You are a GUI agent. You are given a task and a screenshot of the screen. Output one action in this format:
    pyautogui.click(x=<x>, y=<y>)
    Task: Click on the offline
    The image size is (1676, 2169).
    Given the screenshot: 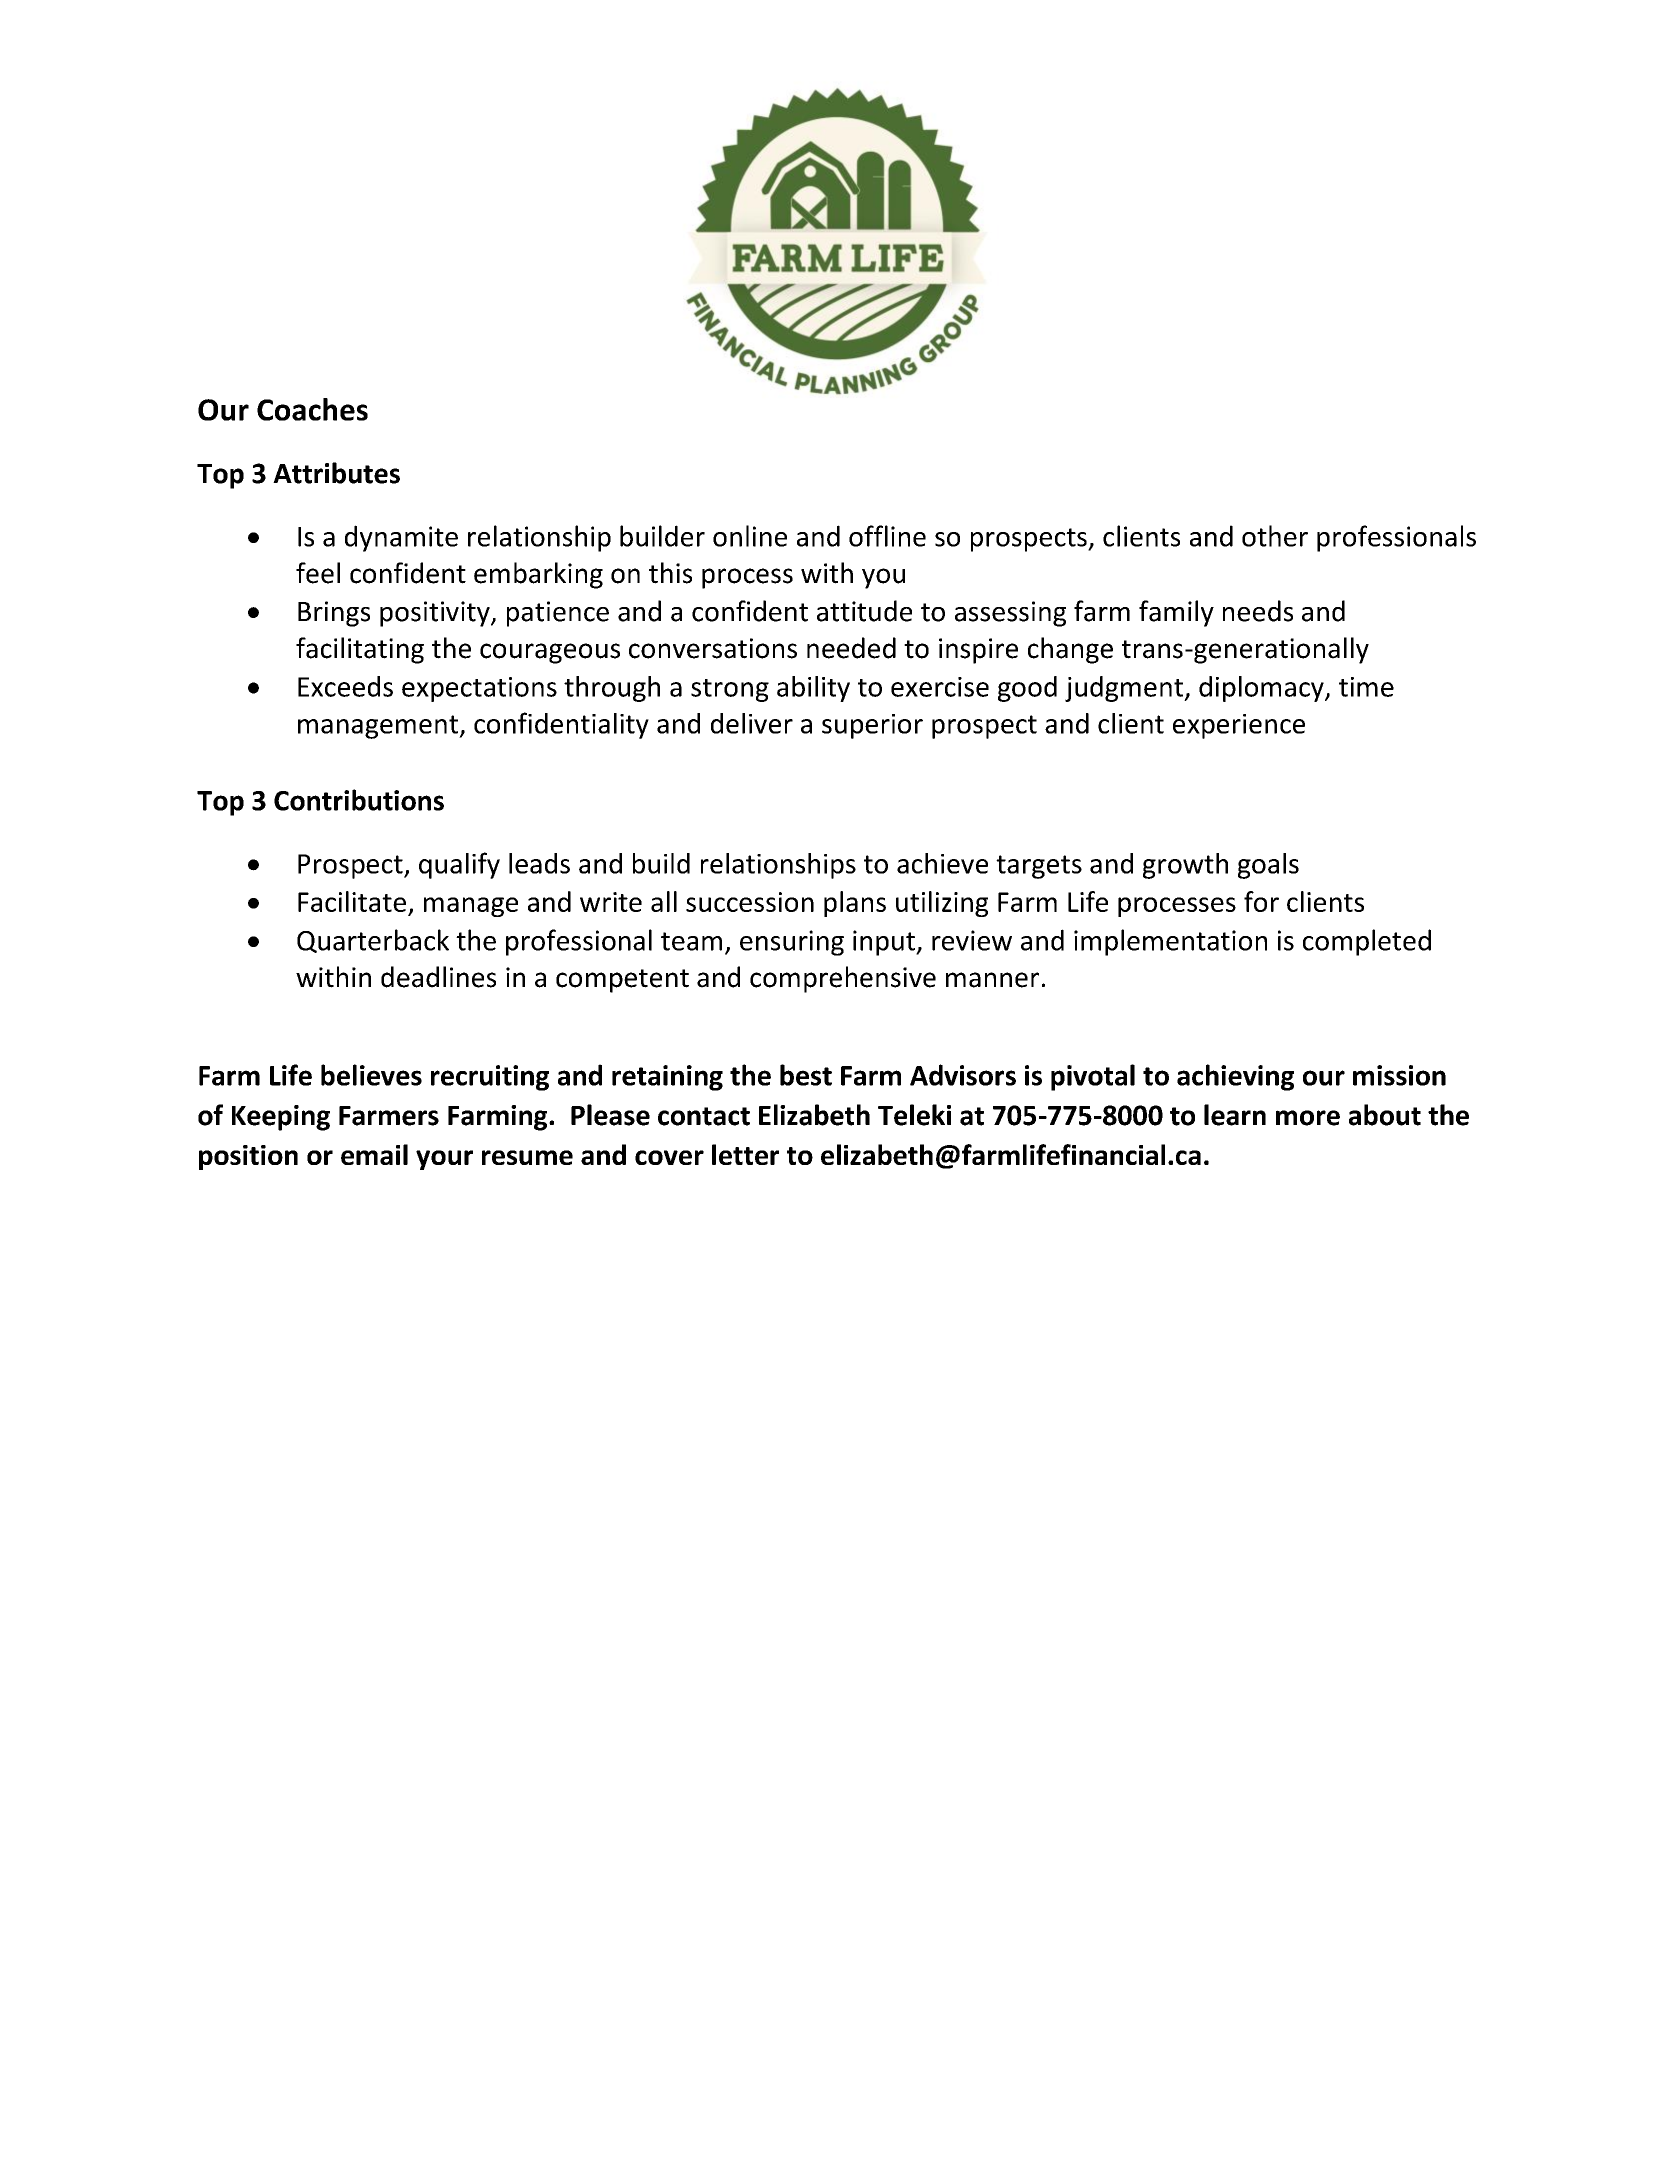 What is the action you would take?
    pyautogui.click(x=887, y=536)
